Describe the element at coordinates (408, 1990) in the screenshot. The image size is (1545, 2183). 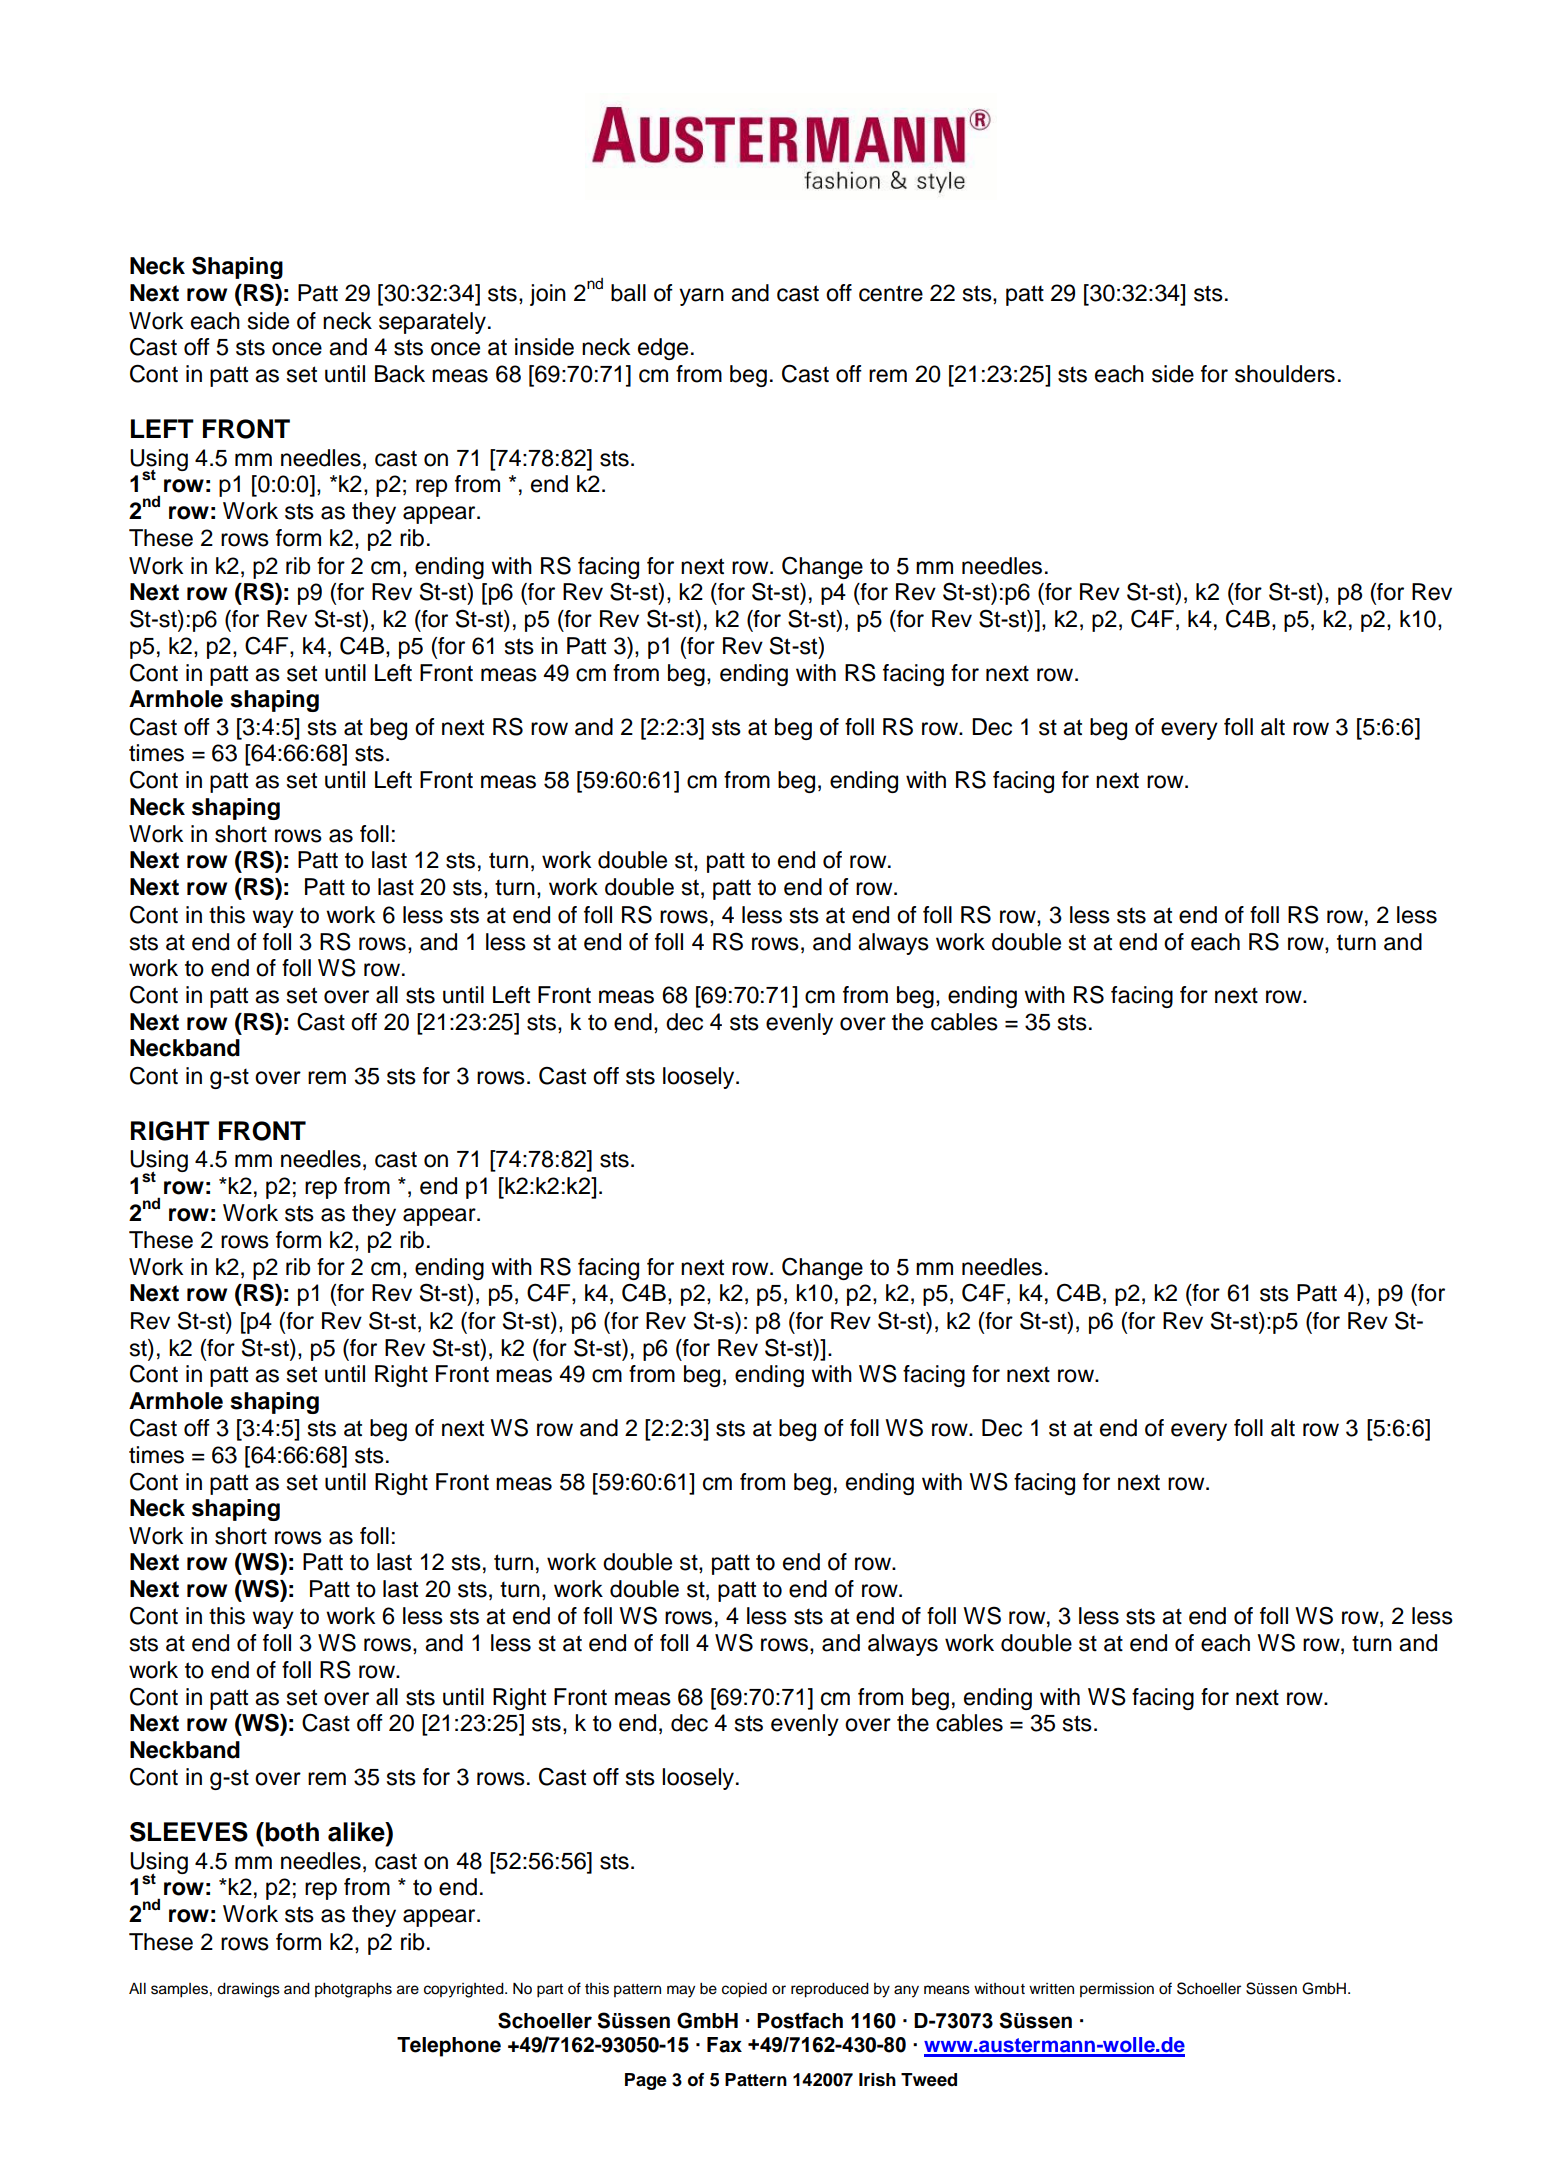
I see `are` at that location.
